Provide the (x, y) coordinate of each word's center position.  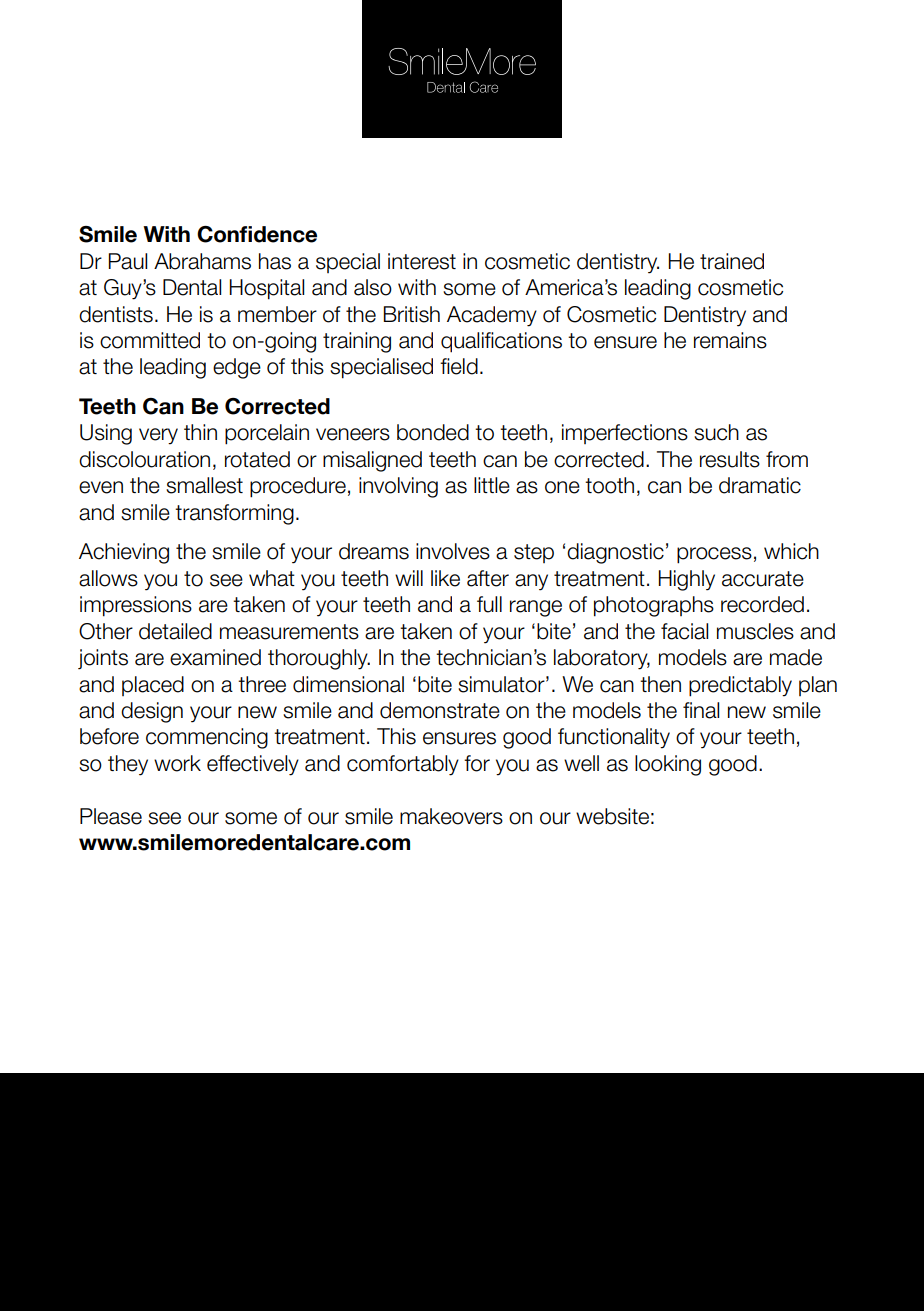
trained (732, 261)
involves (453, 551)
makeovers (451, 816)
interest (422, 261)
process (714, 555)
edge (237, 368)
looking (668, 765)
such (716, 432)
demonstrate (440, 710)
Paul (128, 261)
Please (111, 816)
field (459, 366)
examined (215, 657)
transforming (234, 514)
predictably (740, 686)
